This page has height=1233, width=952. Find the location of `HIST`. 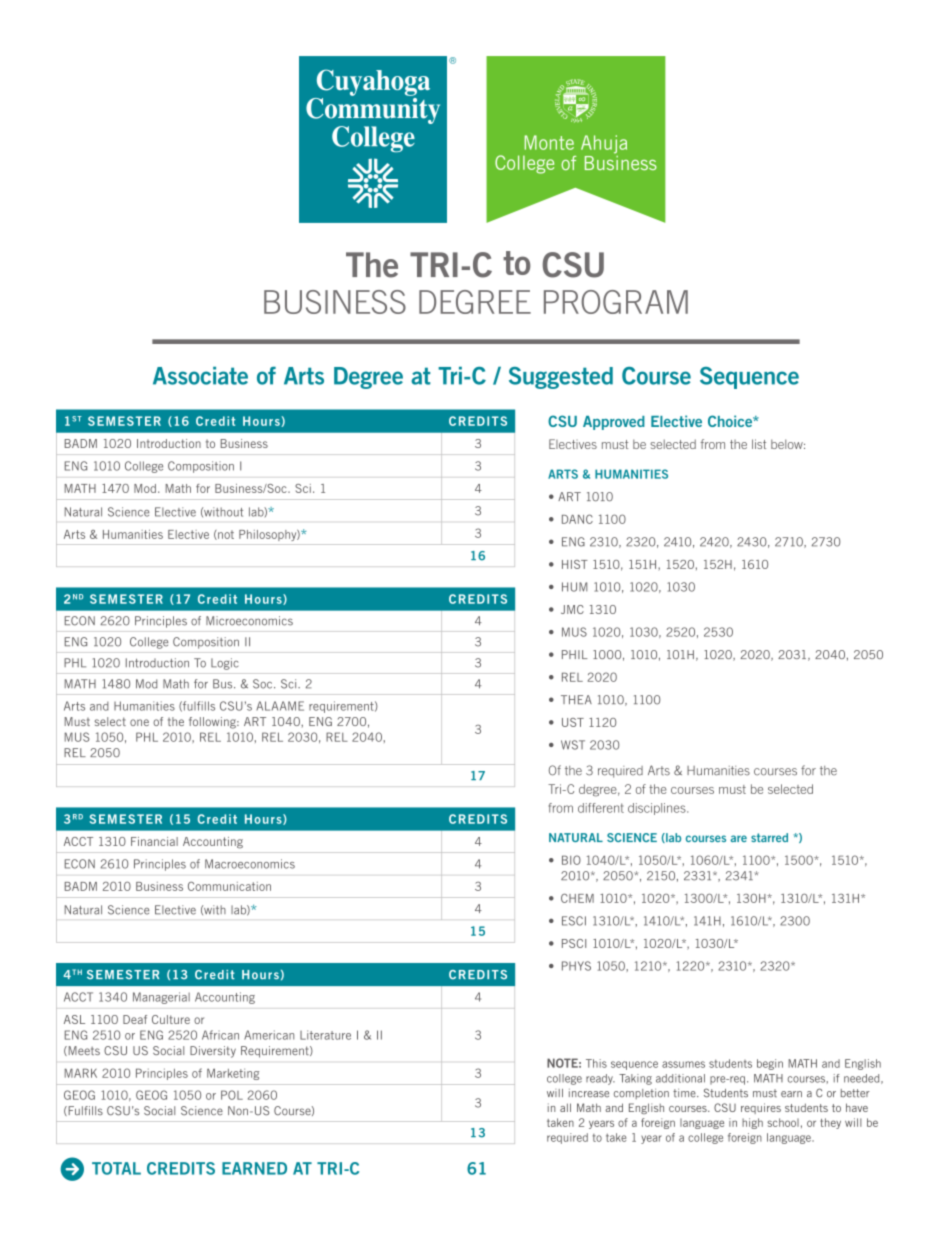

HIST is located at coordinates (575, 564).
